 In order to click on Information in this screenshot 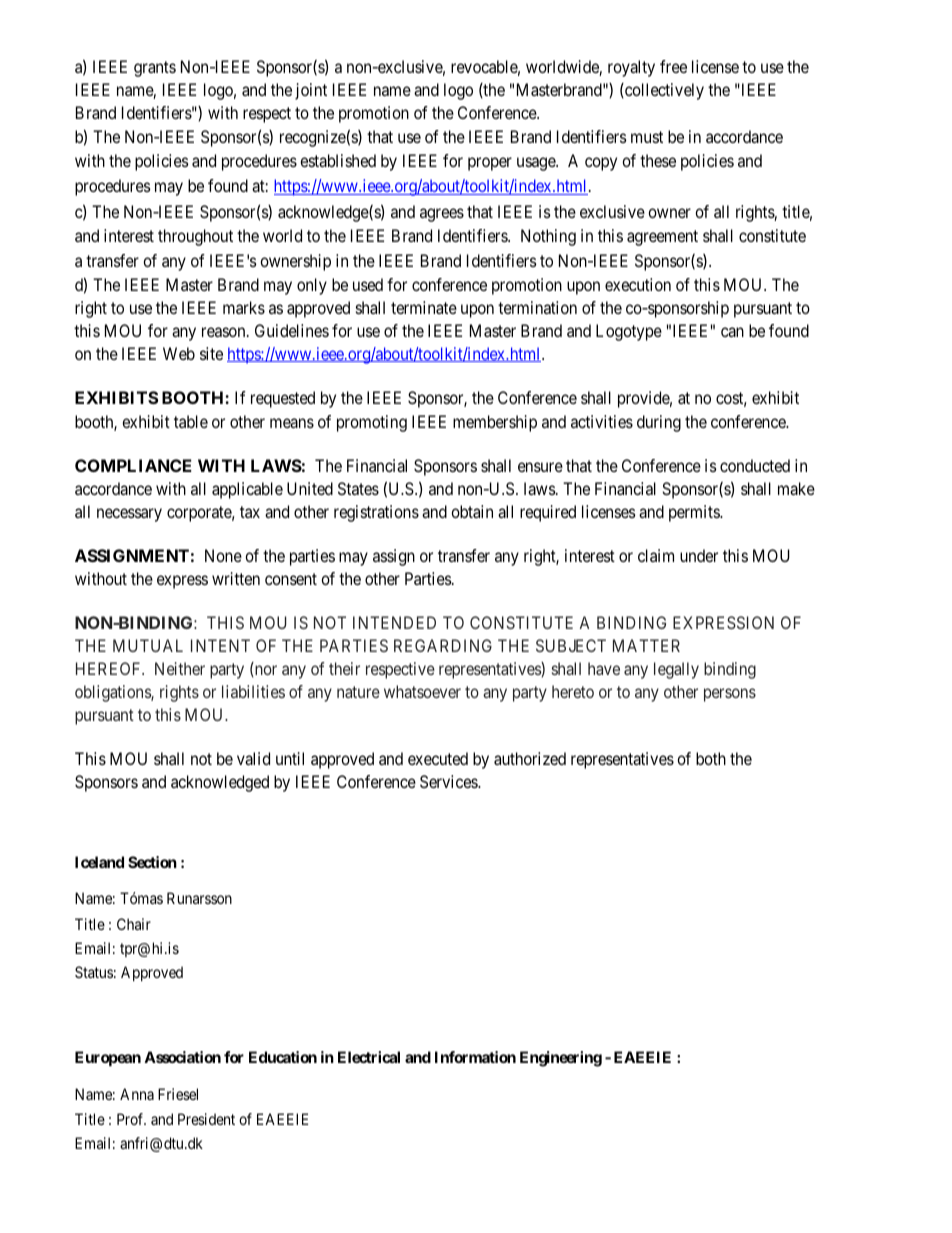, I will do `click(475, 1057)`.
